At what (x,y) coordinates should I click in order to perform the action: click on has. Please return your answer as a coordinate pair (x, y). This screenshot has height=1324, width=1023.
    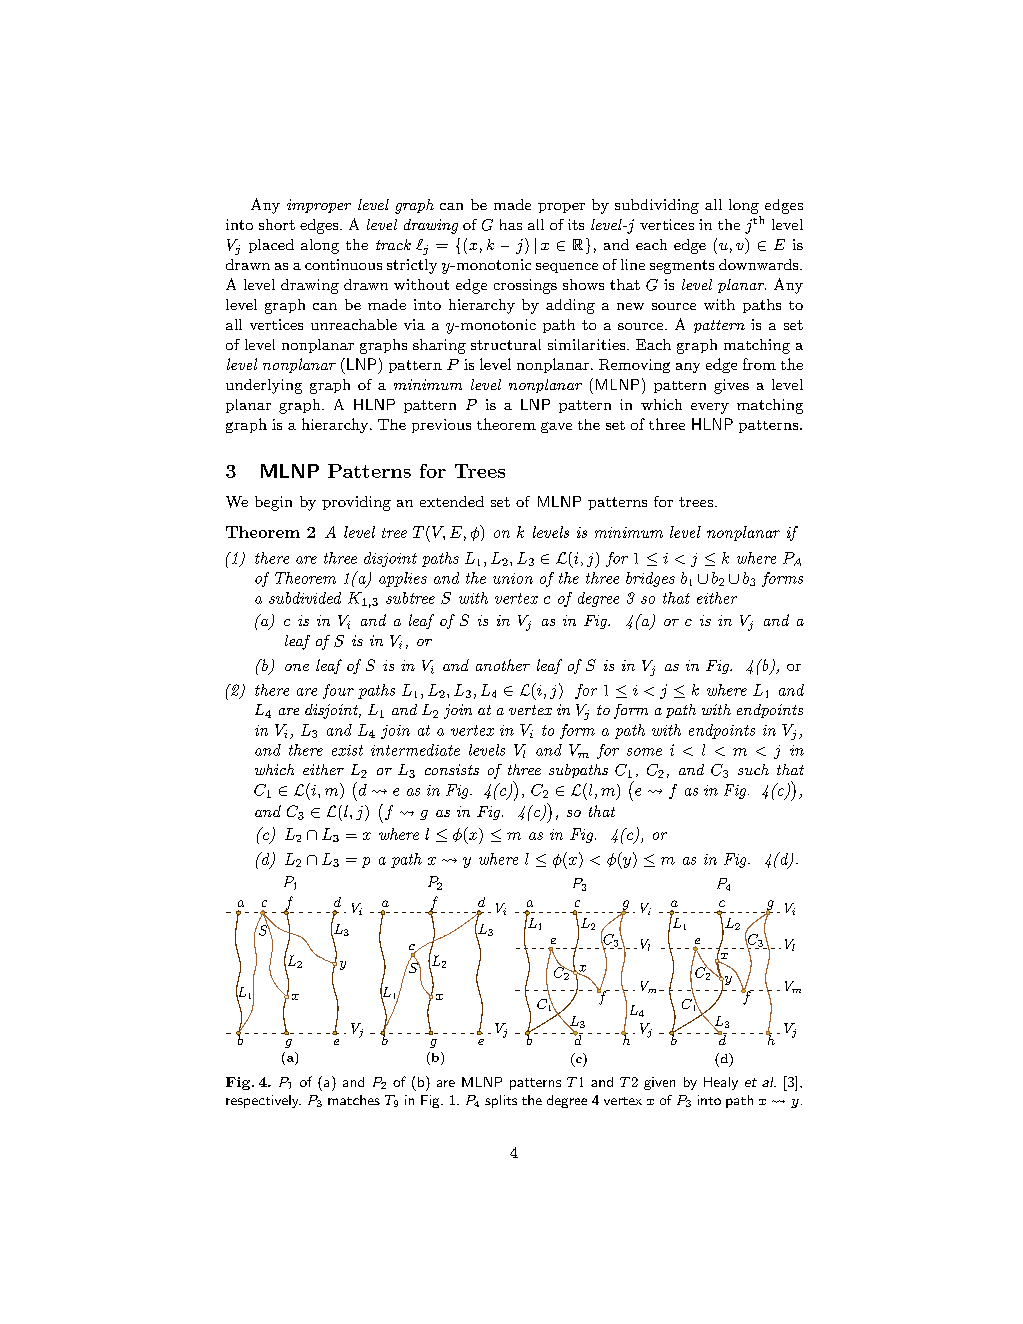
    Looking at the image, I should click on (511, 224).
